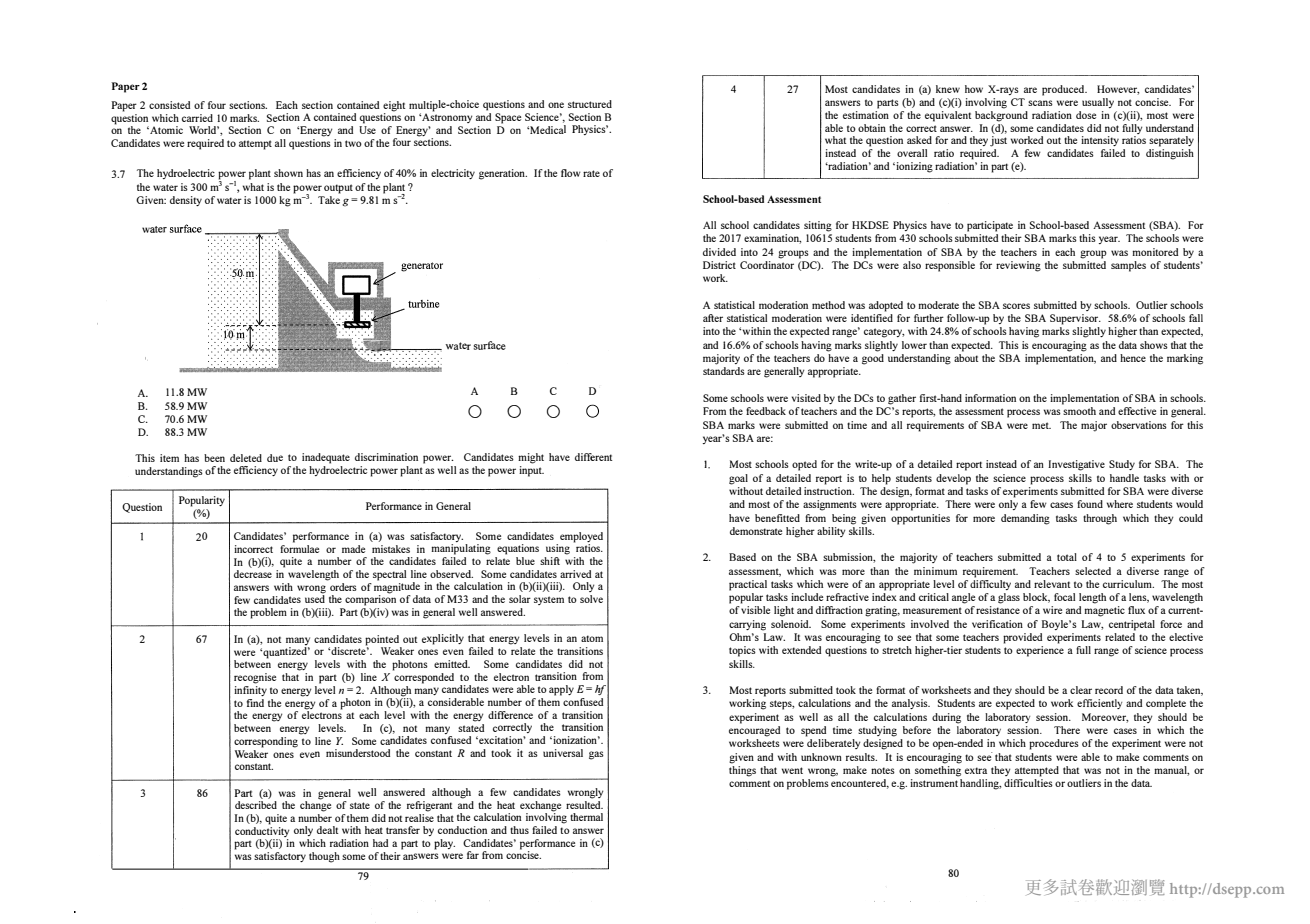 The width and height of the page is (1310, 924). Describe the element at coordinates (1076, 465) in the page. I see `Investigative` at that location.
